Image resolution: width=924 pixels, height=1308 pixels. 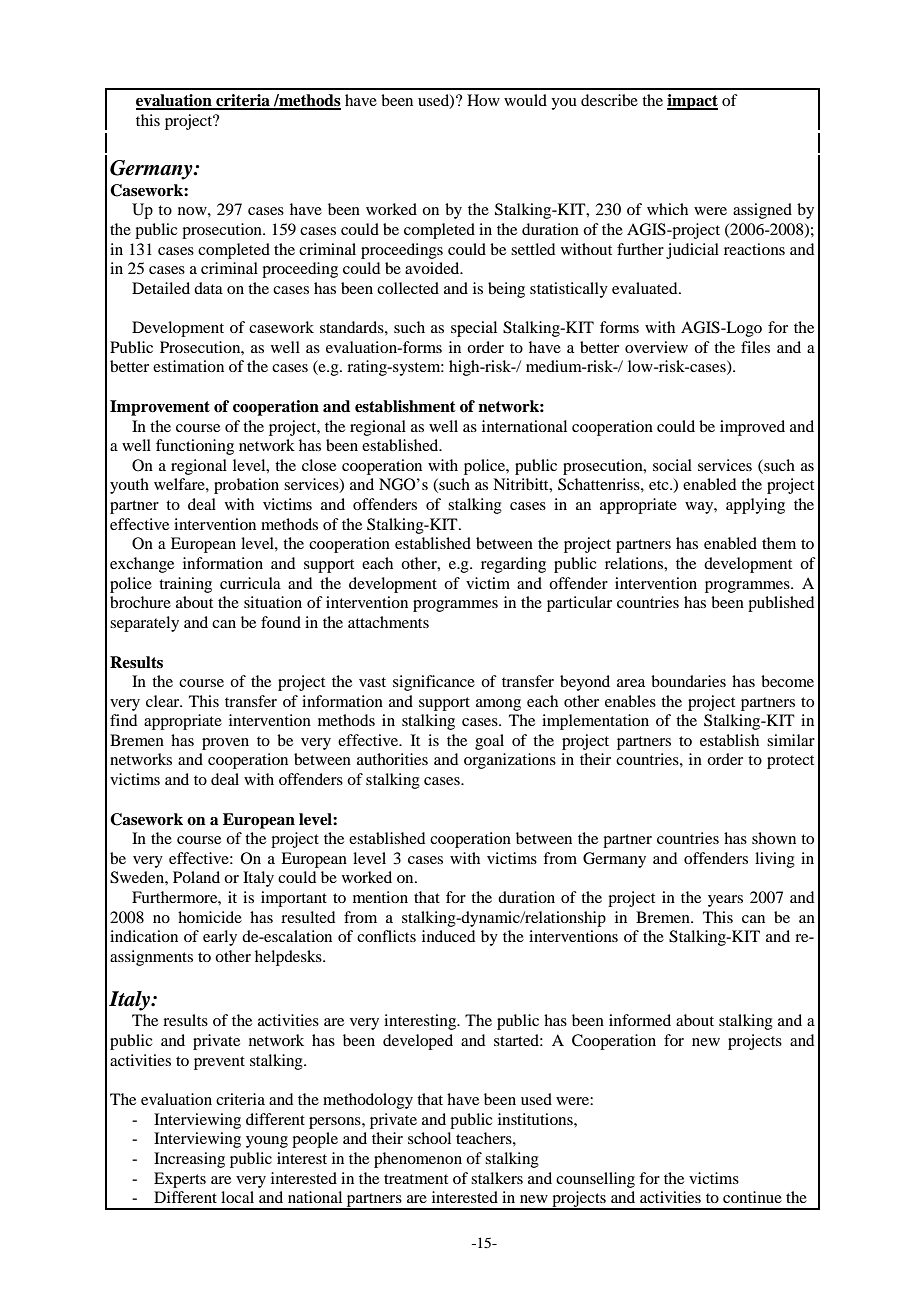 I want to click on Increasing, so click(x=189, y=1160).
